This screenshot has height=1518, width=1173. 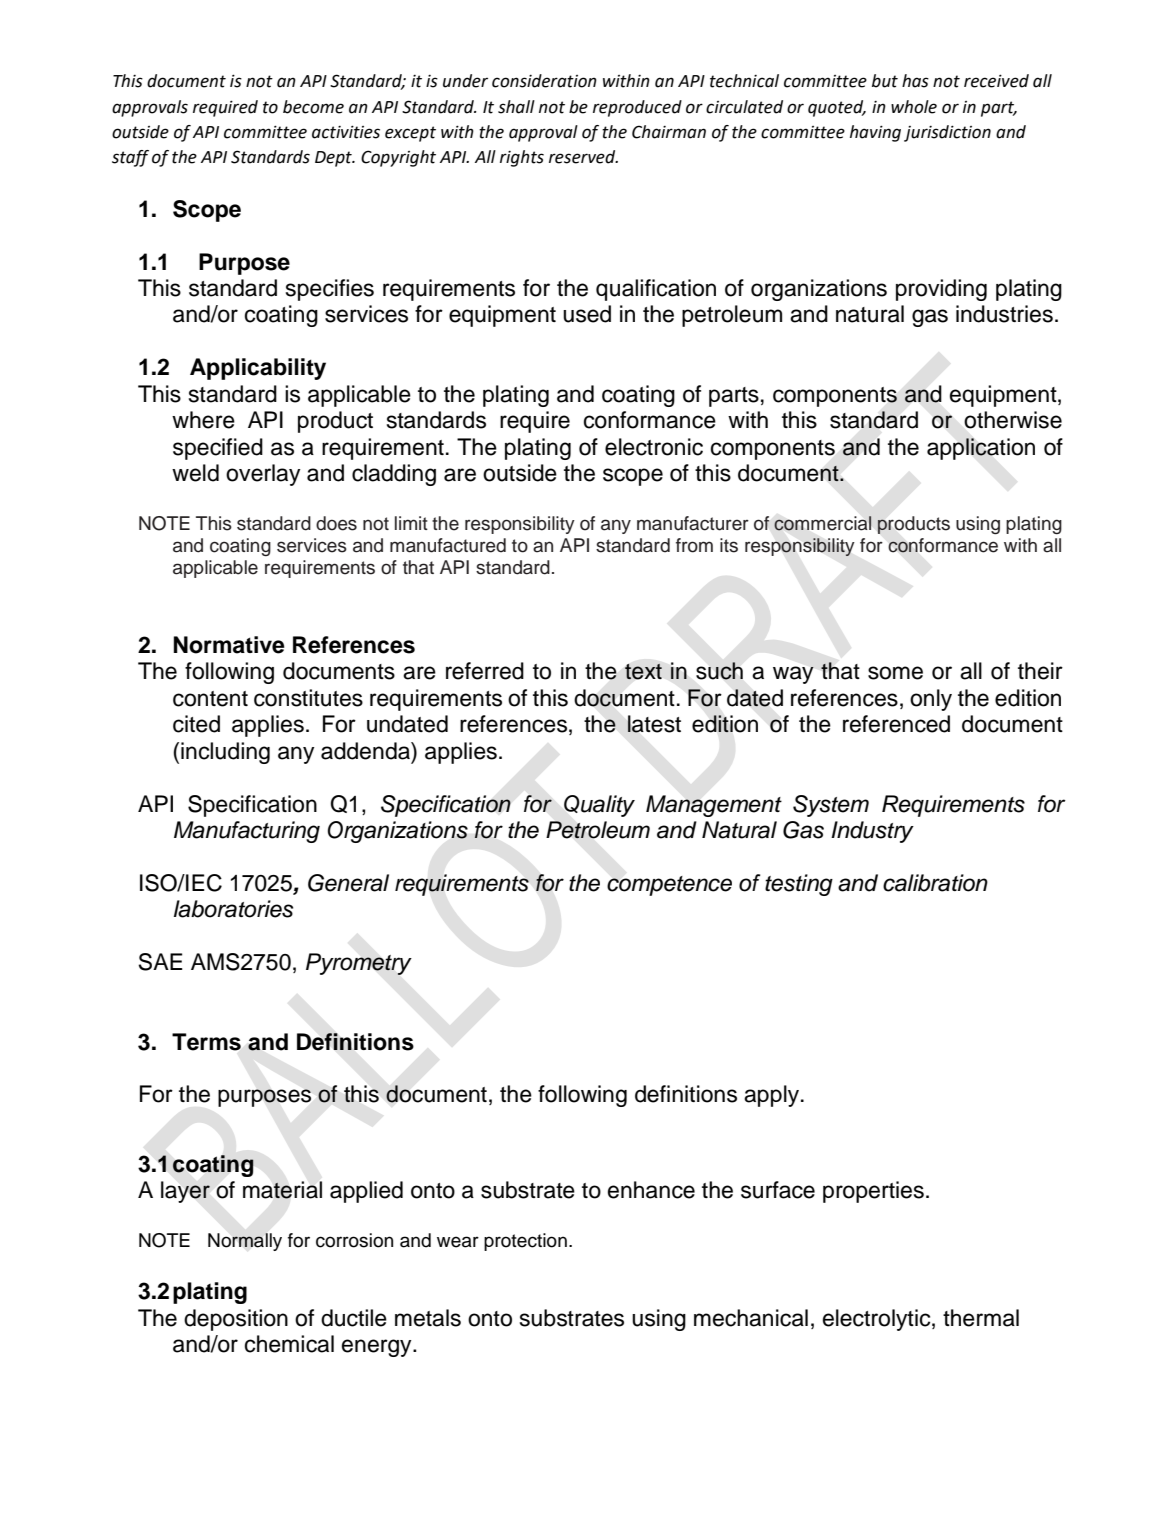 I want to click on thermal, so click(x=981, y=1318).
